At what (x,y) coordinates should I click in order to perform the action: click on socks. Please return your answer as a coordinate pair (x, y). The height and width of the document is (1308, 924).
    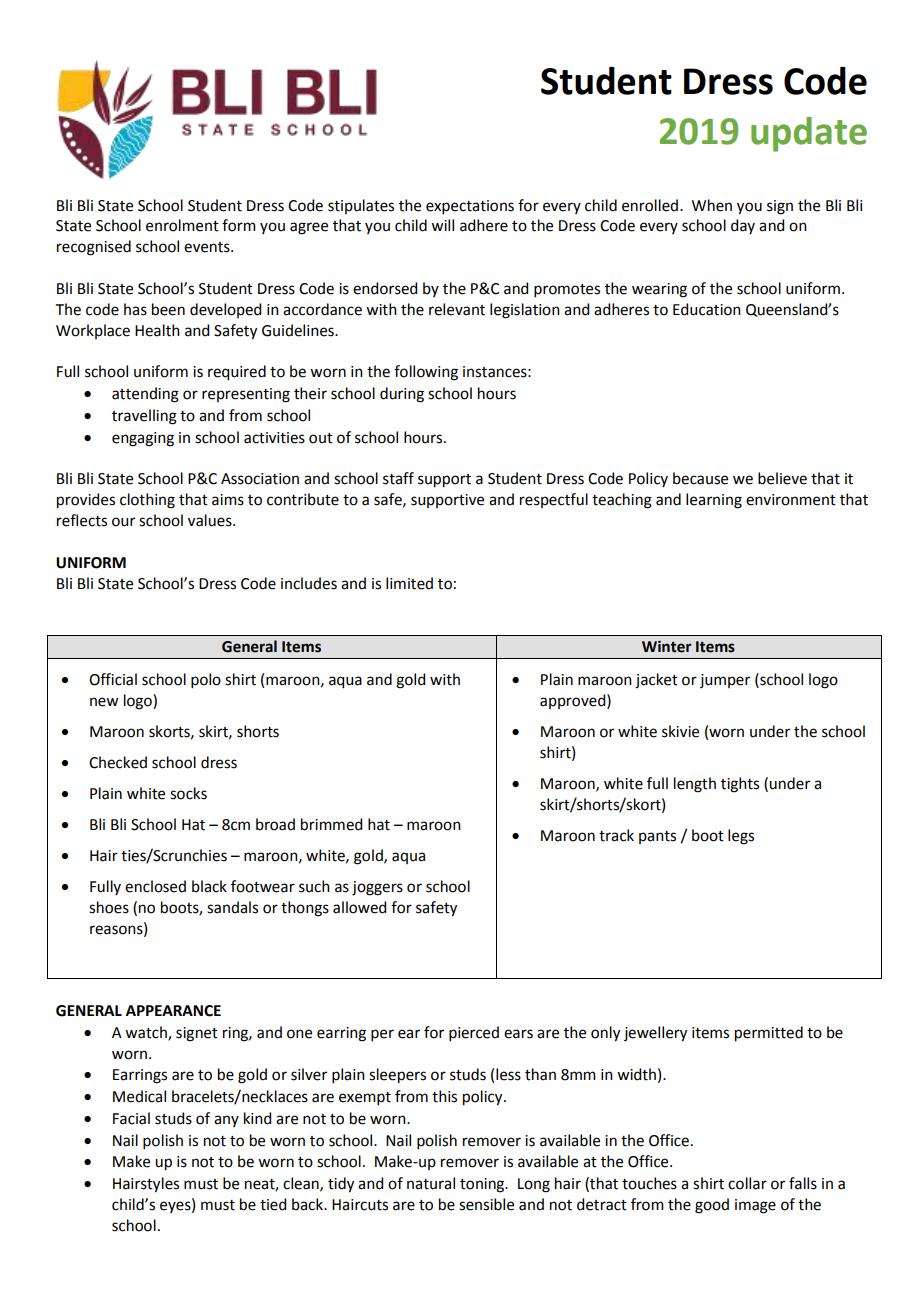
    Looking at the image, I should click on (188, 793).
